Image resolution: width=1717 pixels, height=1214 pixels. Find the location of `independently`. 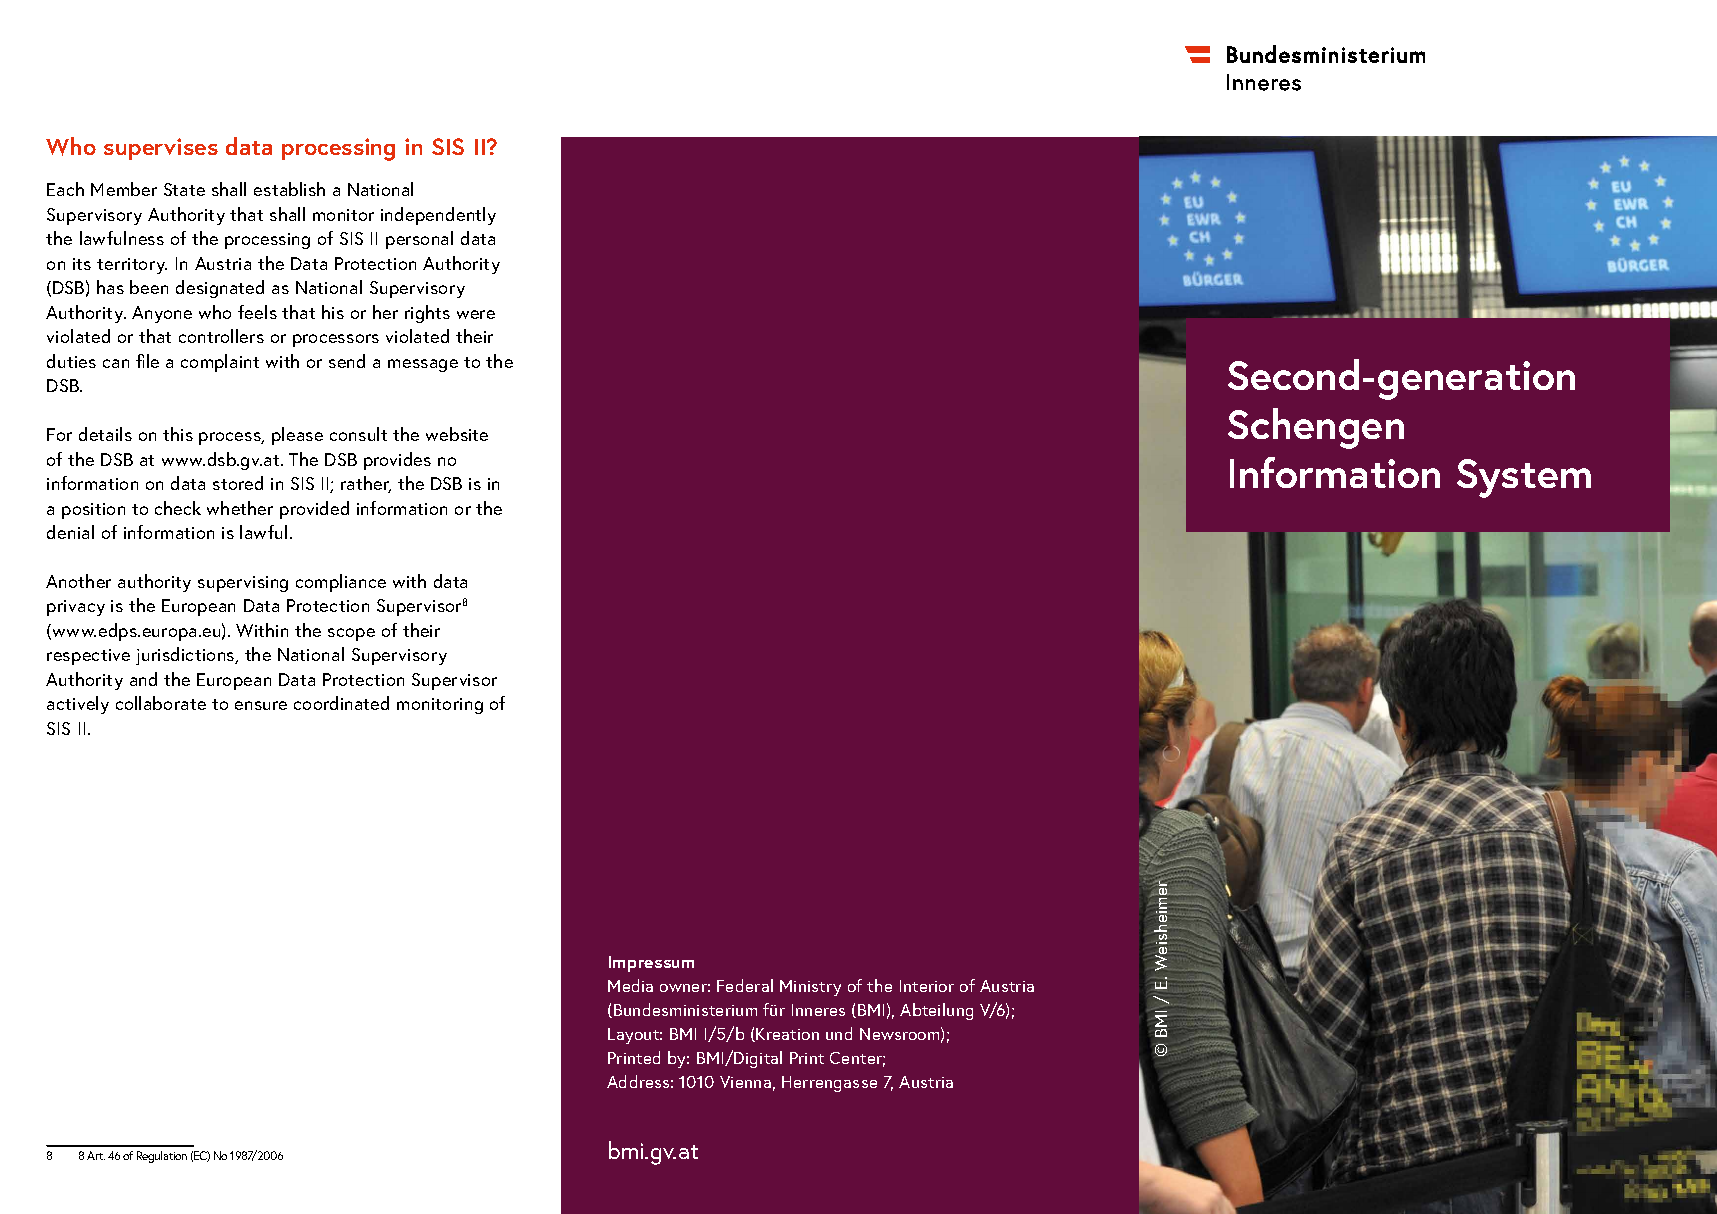

independently is located at coordinates (438, 216).
